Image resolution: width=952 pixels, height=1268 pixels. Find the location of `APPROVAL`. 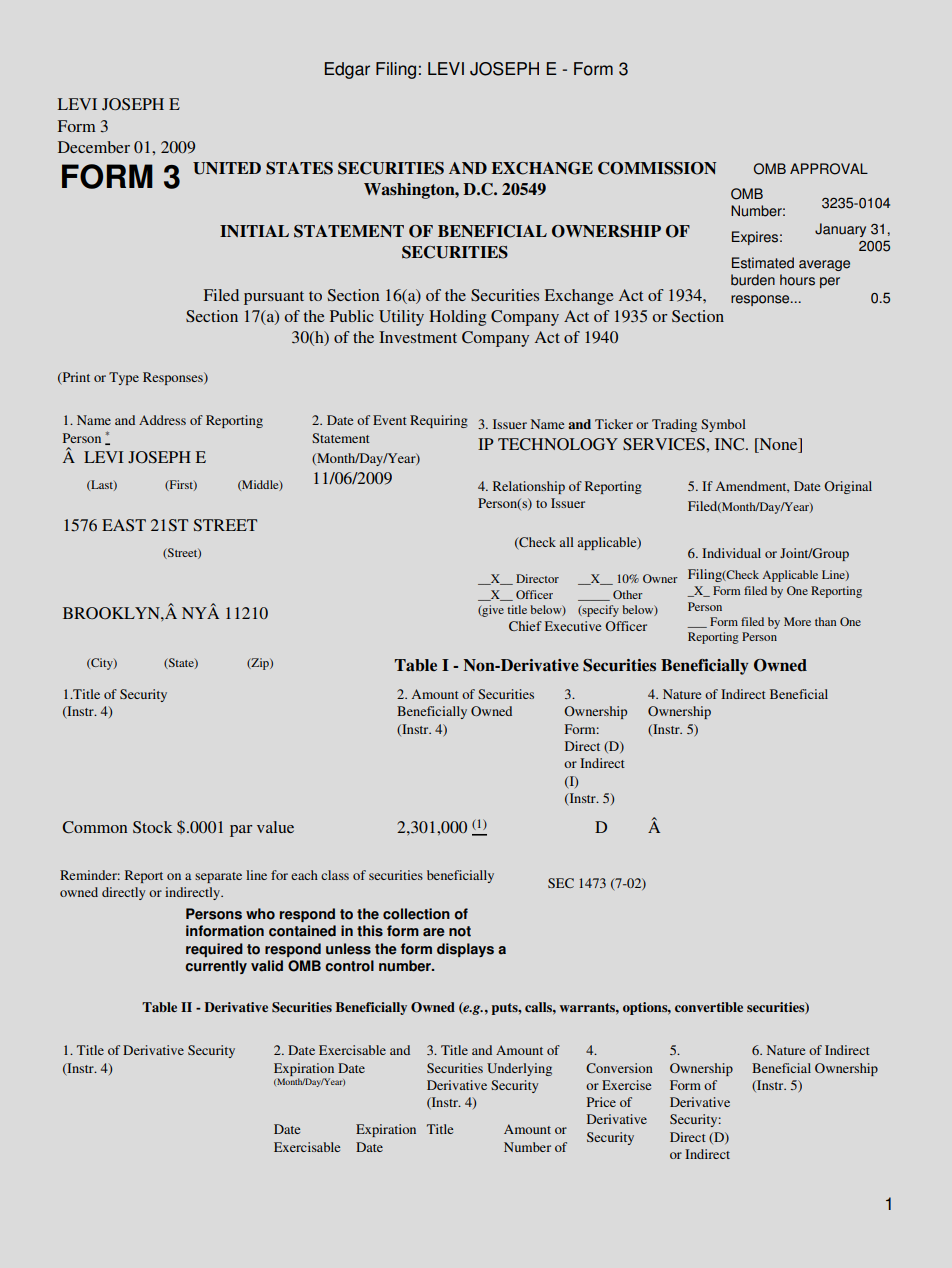

APPROVAL is located at coordinates (829, 169).
